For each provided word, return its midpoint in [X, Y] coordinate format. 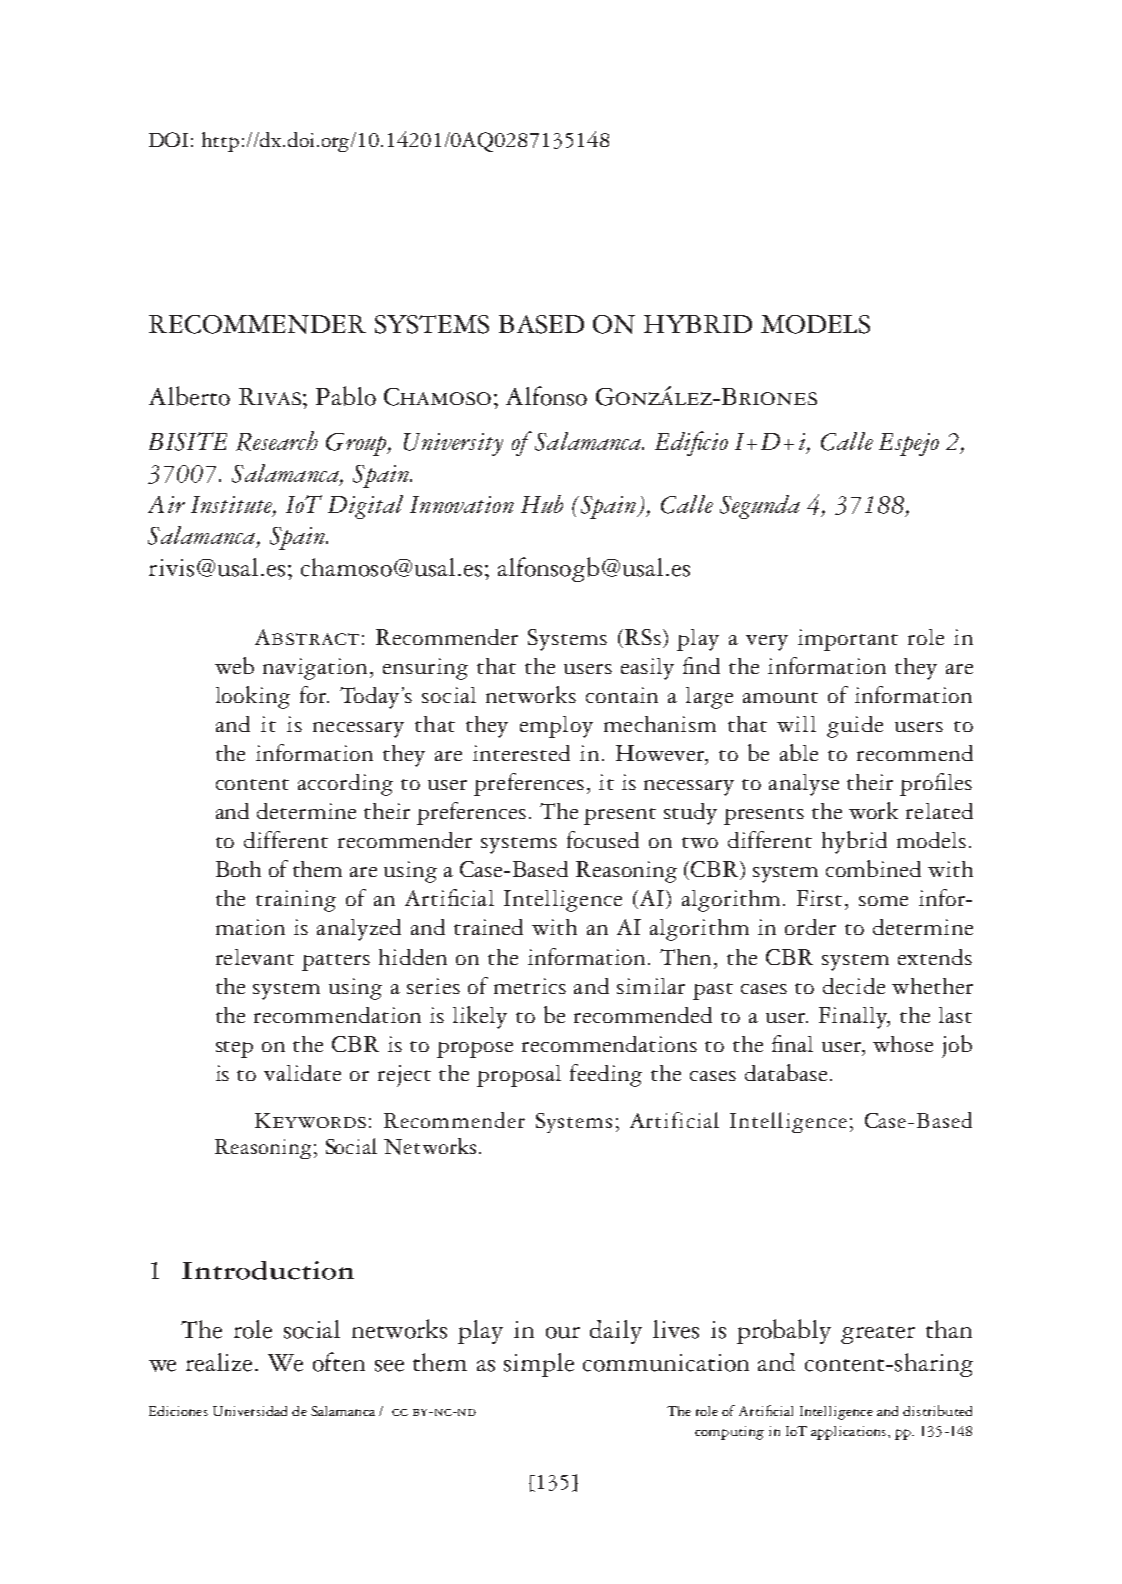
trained [488, 927]
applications [848, 1433]
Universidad [250, 1411]
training [296, 901]
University [453, 444]
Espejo [909, 444]
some [883, 901]
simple [539, 1365]
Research [277, 441]
